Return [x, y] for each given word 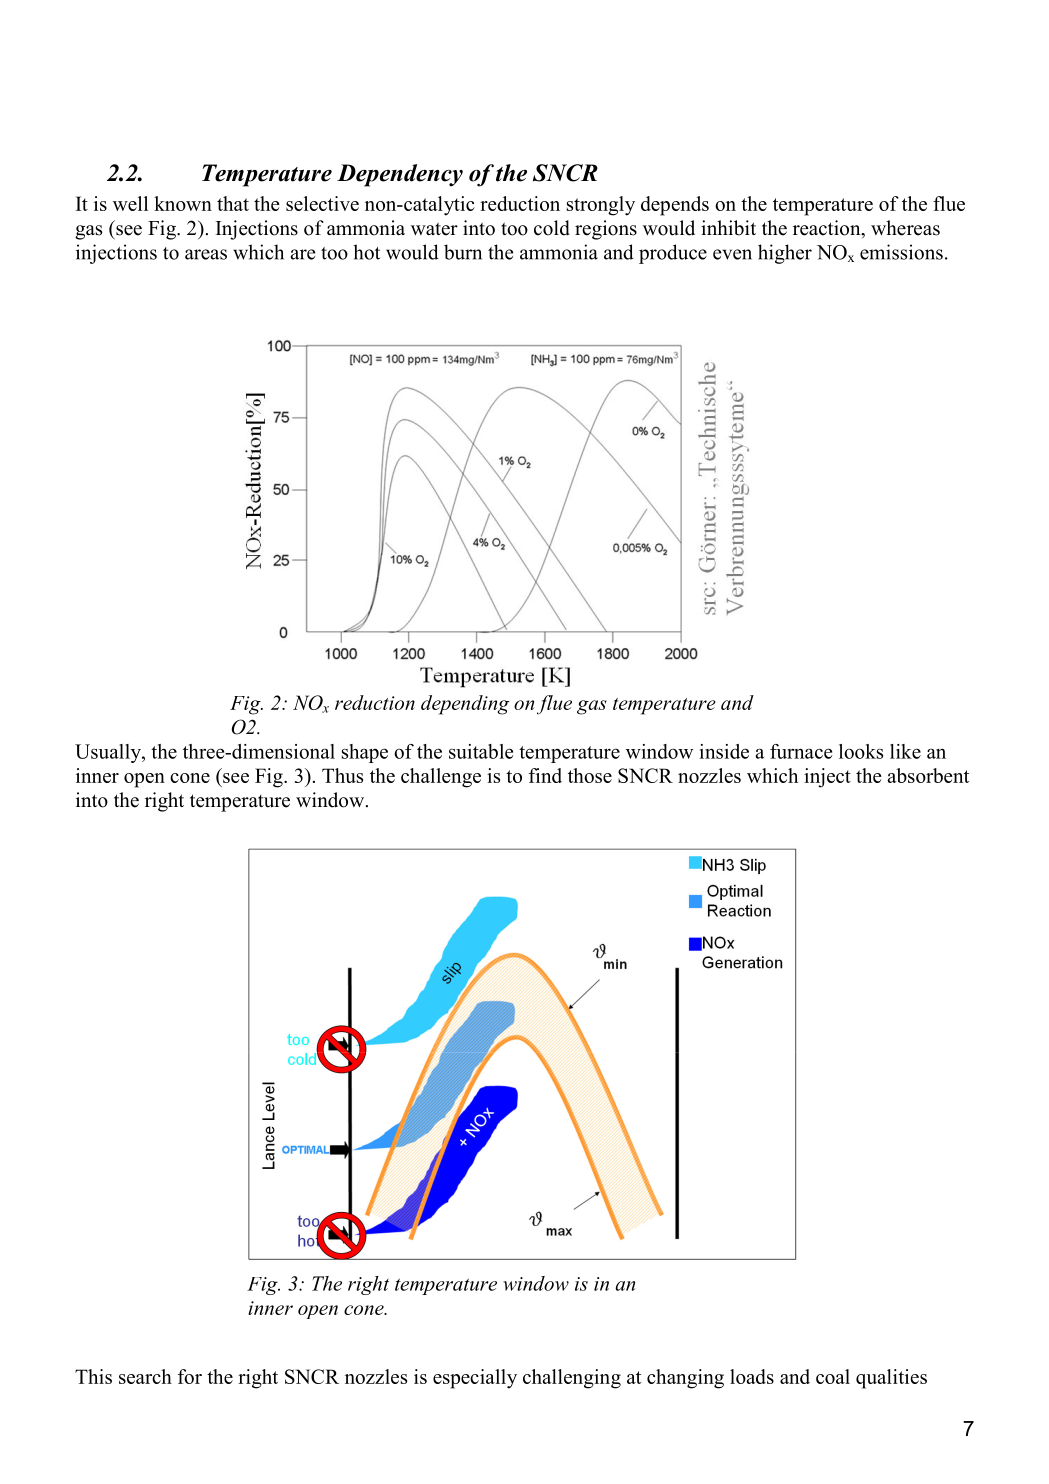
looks [861, 751]
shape [365, 753]
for [190, 1376]
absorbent [928, 775]
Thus [342, 775]
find [545, 775]
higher [785, 254]
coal [833, 1376]
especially [475, 1379]
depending [465, 705]
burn [463, 252]
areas [206, 254]
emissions [901, 252]
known [183, 203]
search [145, 1376]
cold [552, 228]
